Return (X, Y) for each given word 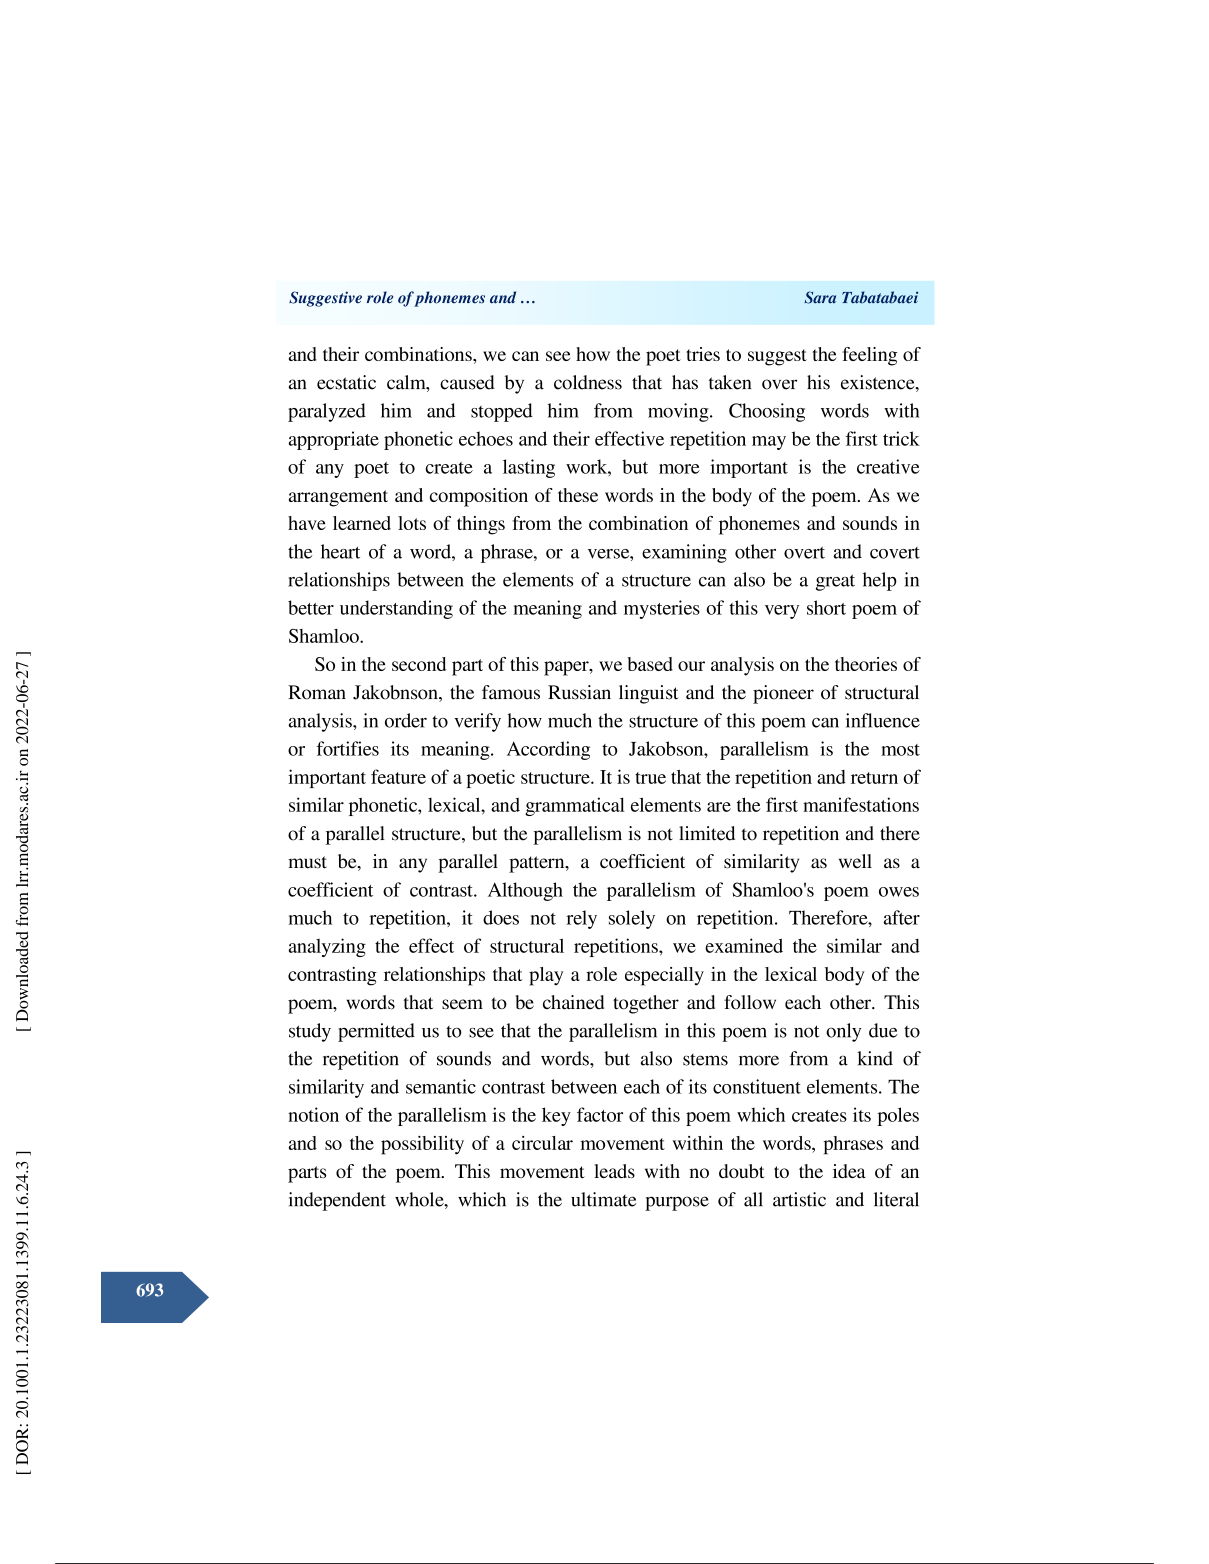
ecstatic (346, 382)
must (307, 862)
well (855, 861)
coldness (588, 382)
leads (614, 1171)
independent (337, 1201)
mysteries (662, 609)
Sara (820, 297)
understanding (396, 609)
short (826, 607)
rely (581, 919)
